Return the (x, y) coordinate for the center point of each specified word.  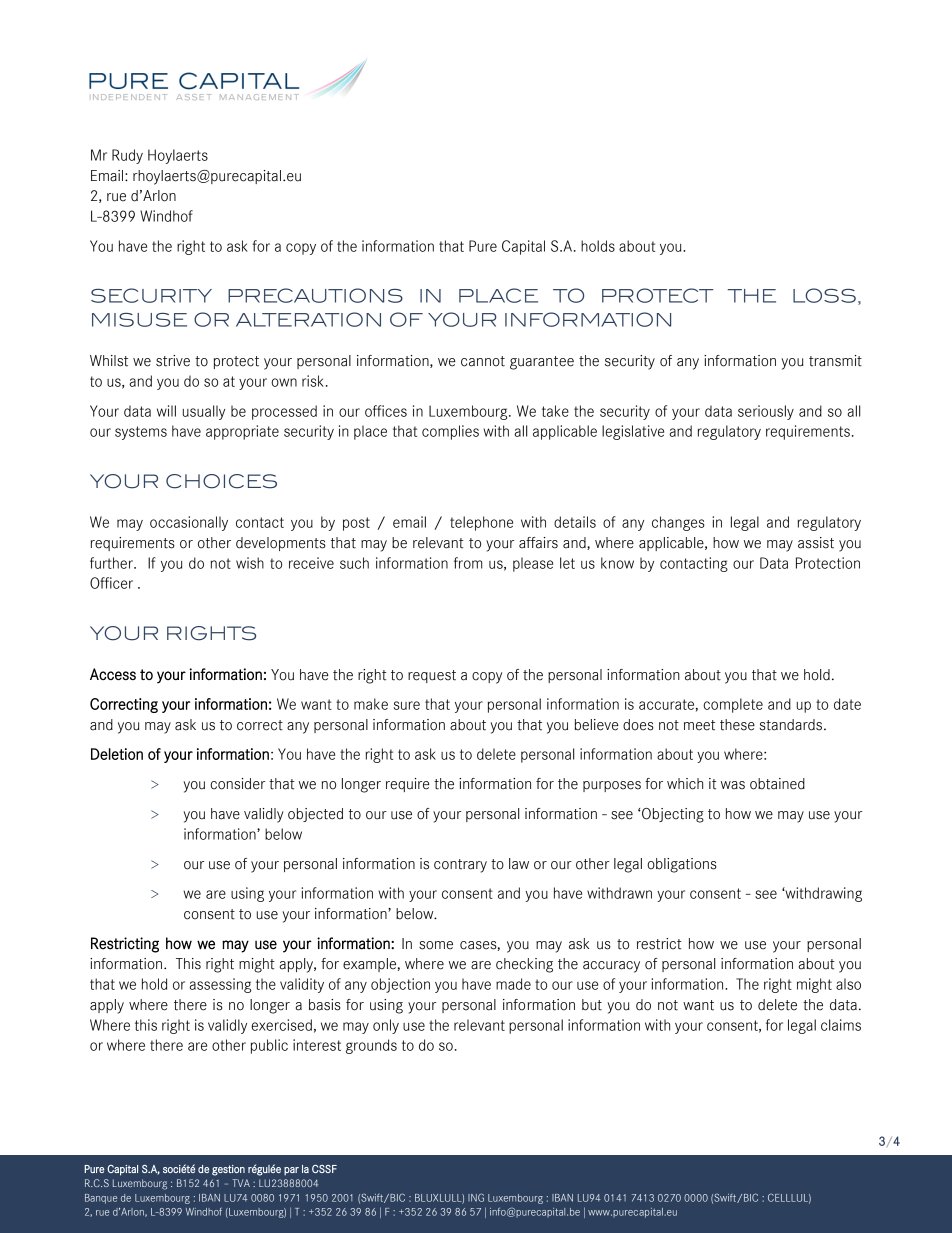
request (432, 676)
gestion (228, 1170)
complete (733, 705)
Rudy (127, 156)
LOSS (824, 295)
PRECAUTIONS (315, 295)
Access (113, 674)
